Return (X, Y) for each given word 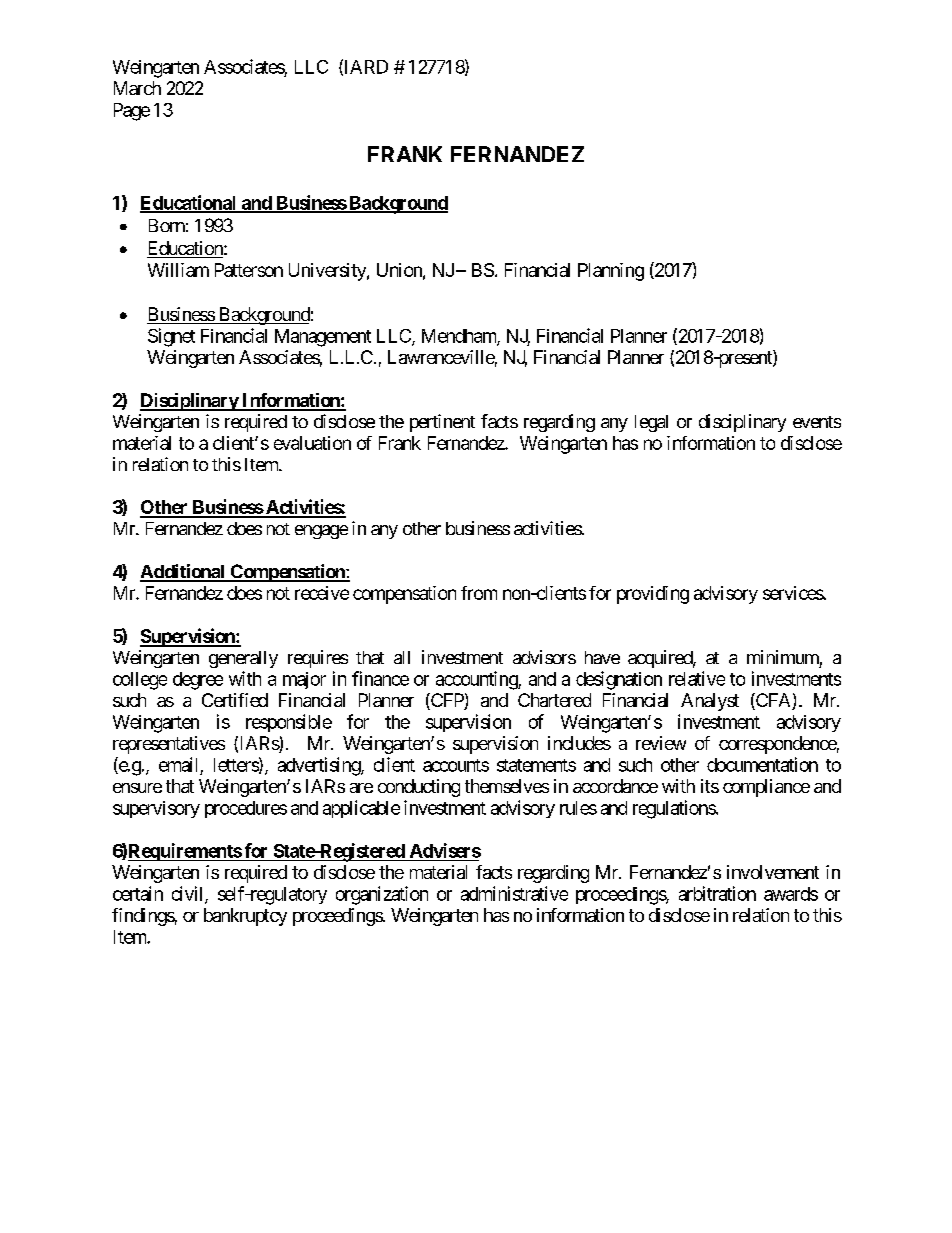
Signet (171, 337)
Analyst (710, 702)
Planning (611, 272)
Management (323, 338)
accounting (477, 680)
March (137, 88)
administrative (514, 893)
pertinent (442, 423)
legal (651, 423)
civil (189, 894)
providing (653, 595)
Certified (235, 700)
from (479, 593)
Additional (183, 572)
